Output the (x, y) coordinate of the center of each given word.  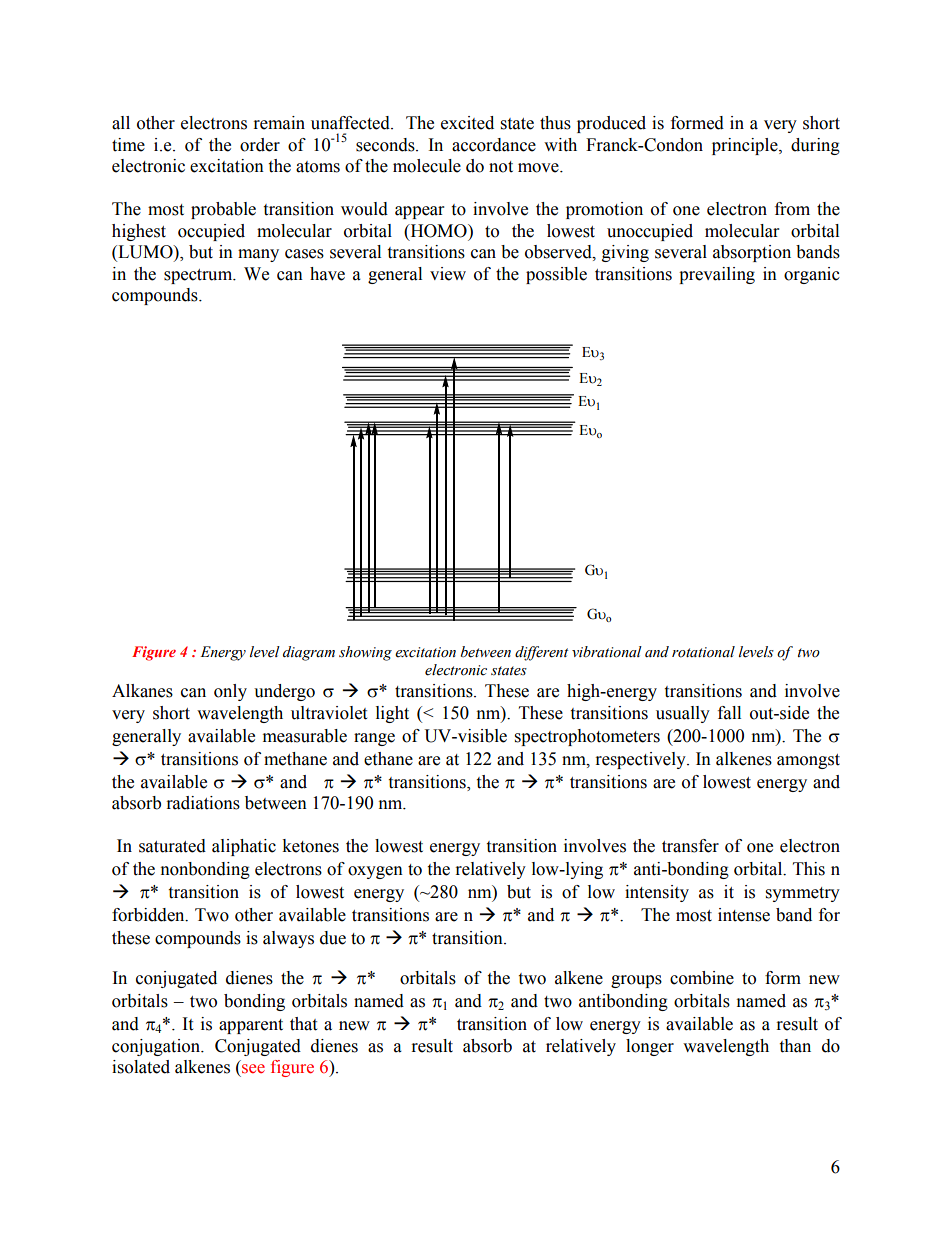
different (541, 653)
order (260, 145)
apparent (251, 1026)
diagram (309, 653)
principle (746, 146)
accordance (494, 145)
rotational (703, 652)
